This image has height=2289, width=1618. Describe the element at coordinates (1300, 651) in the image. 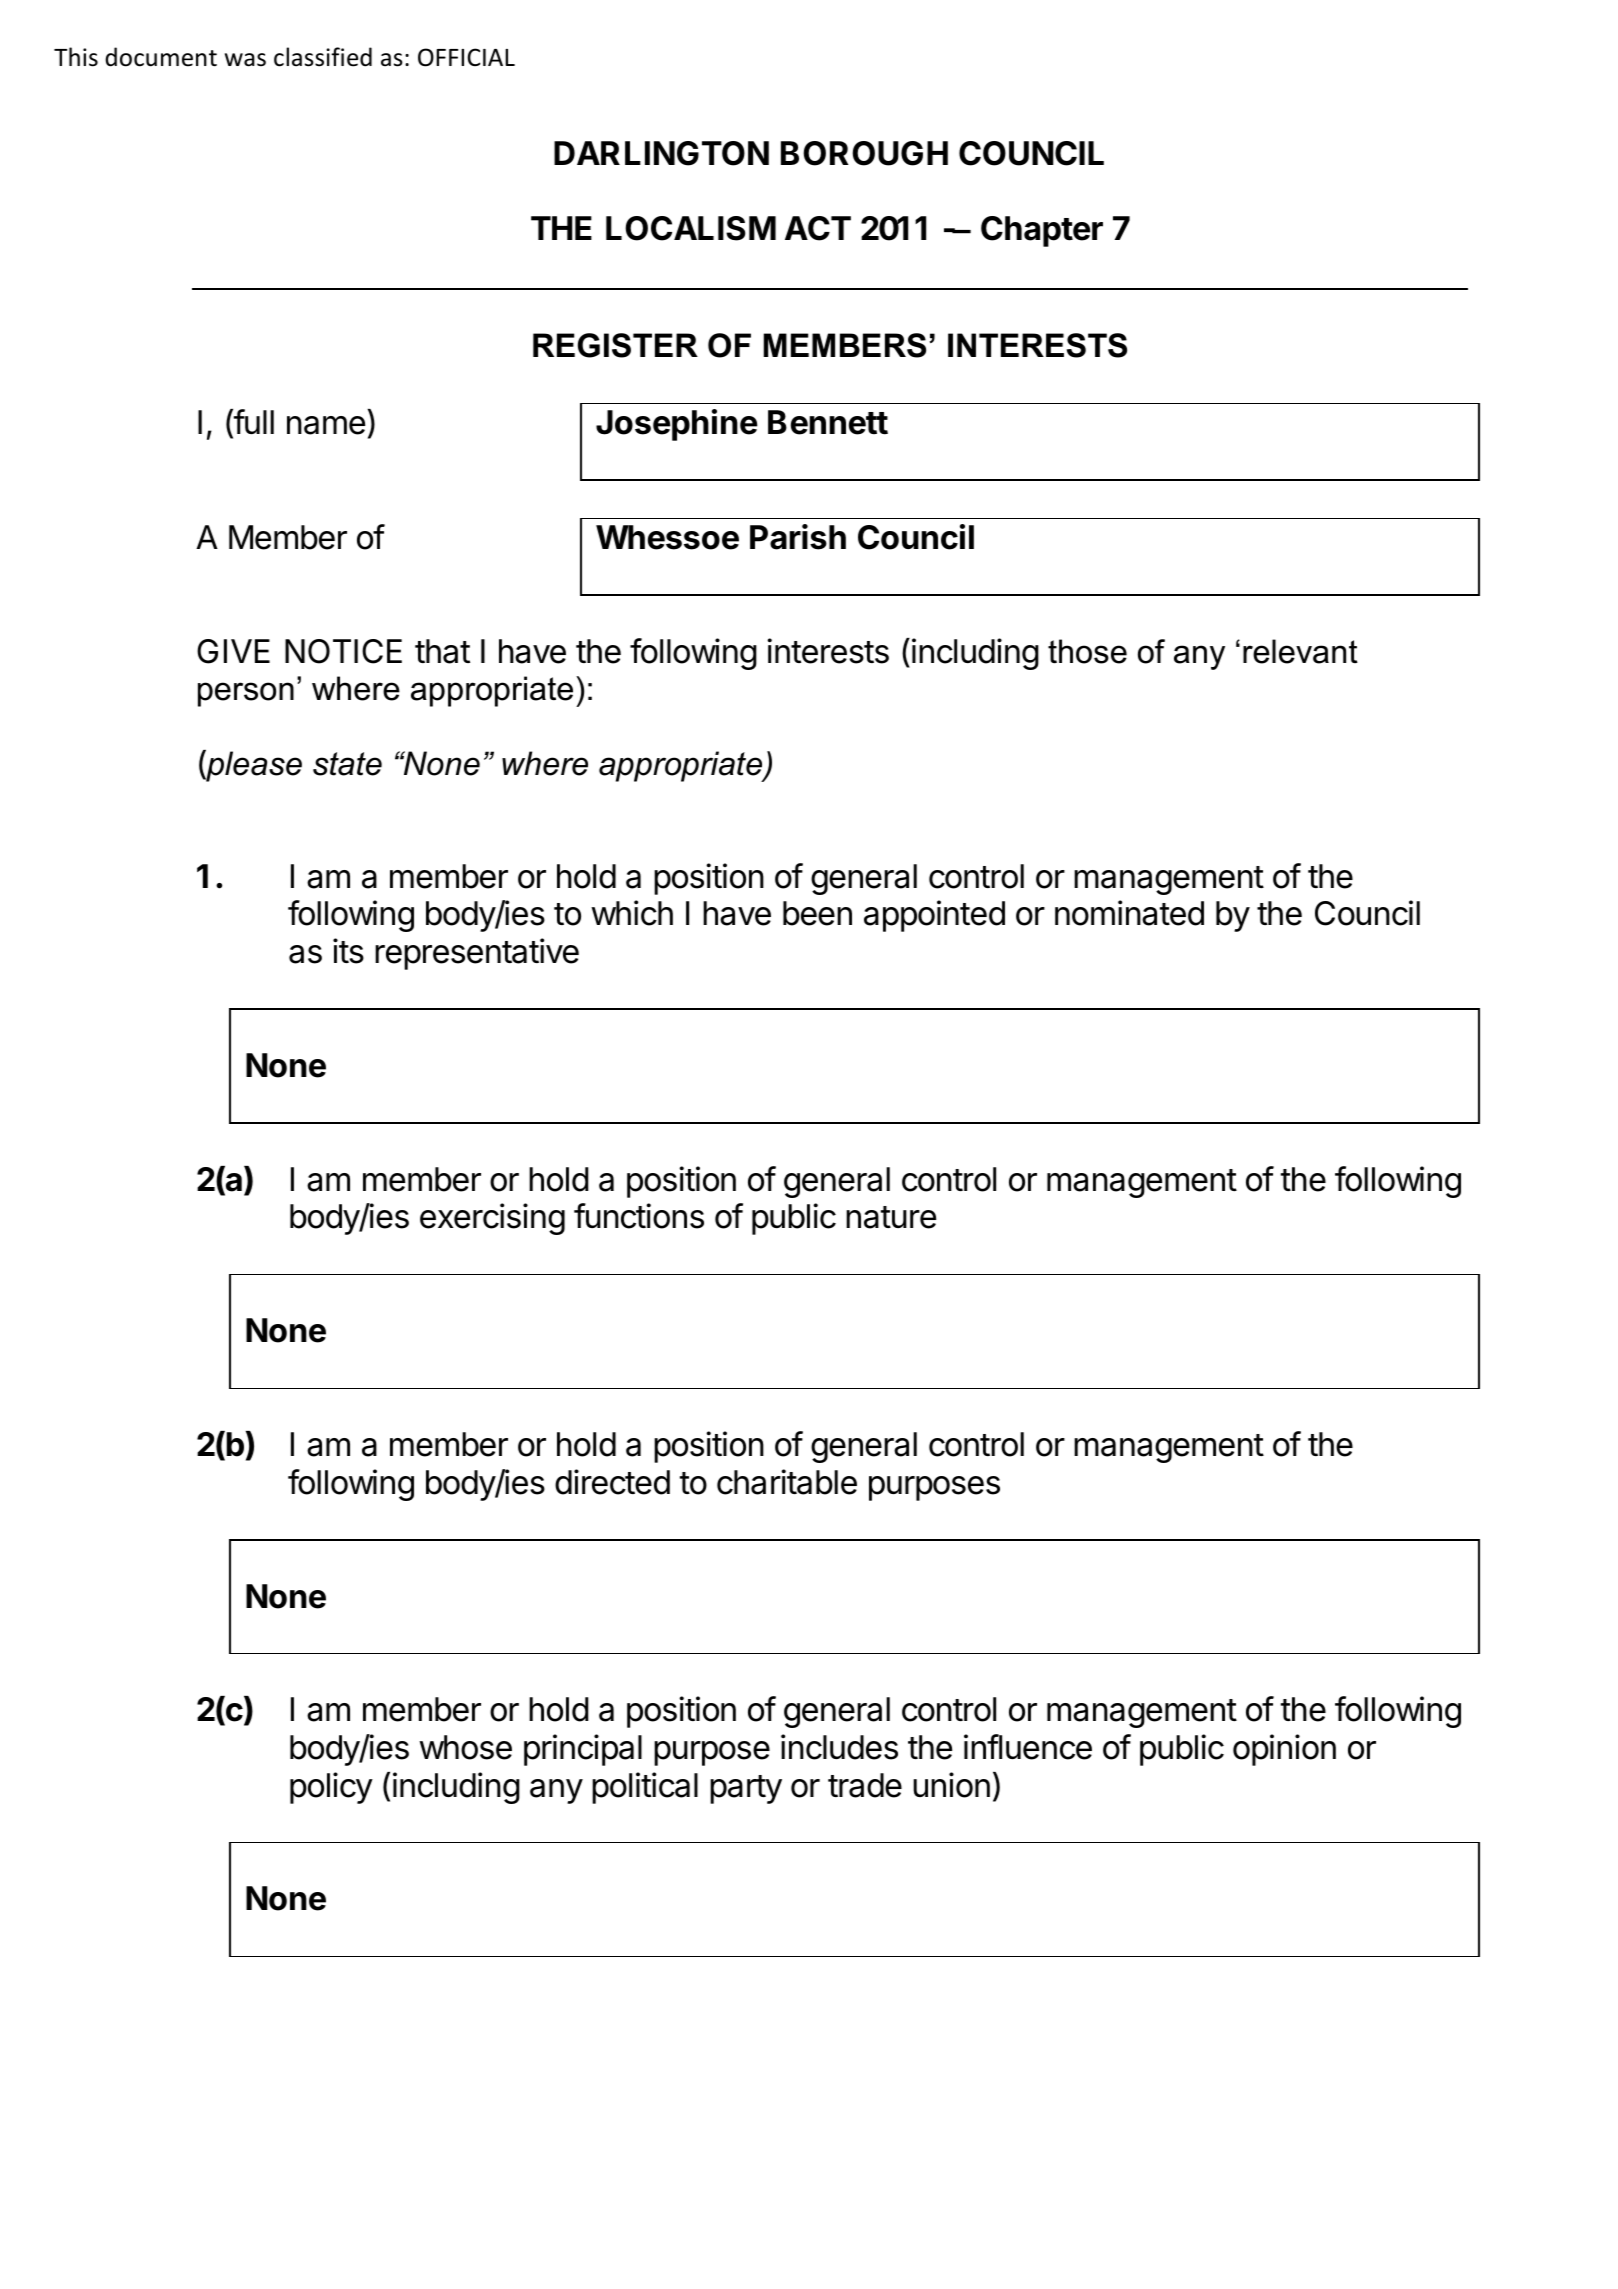

I see `relevant` at that location.
